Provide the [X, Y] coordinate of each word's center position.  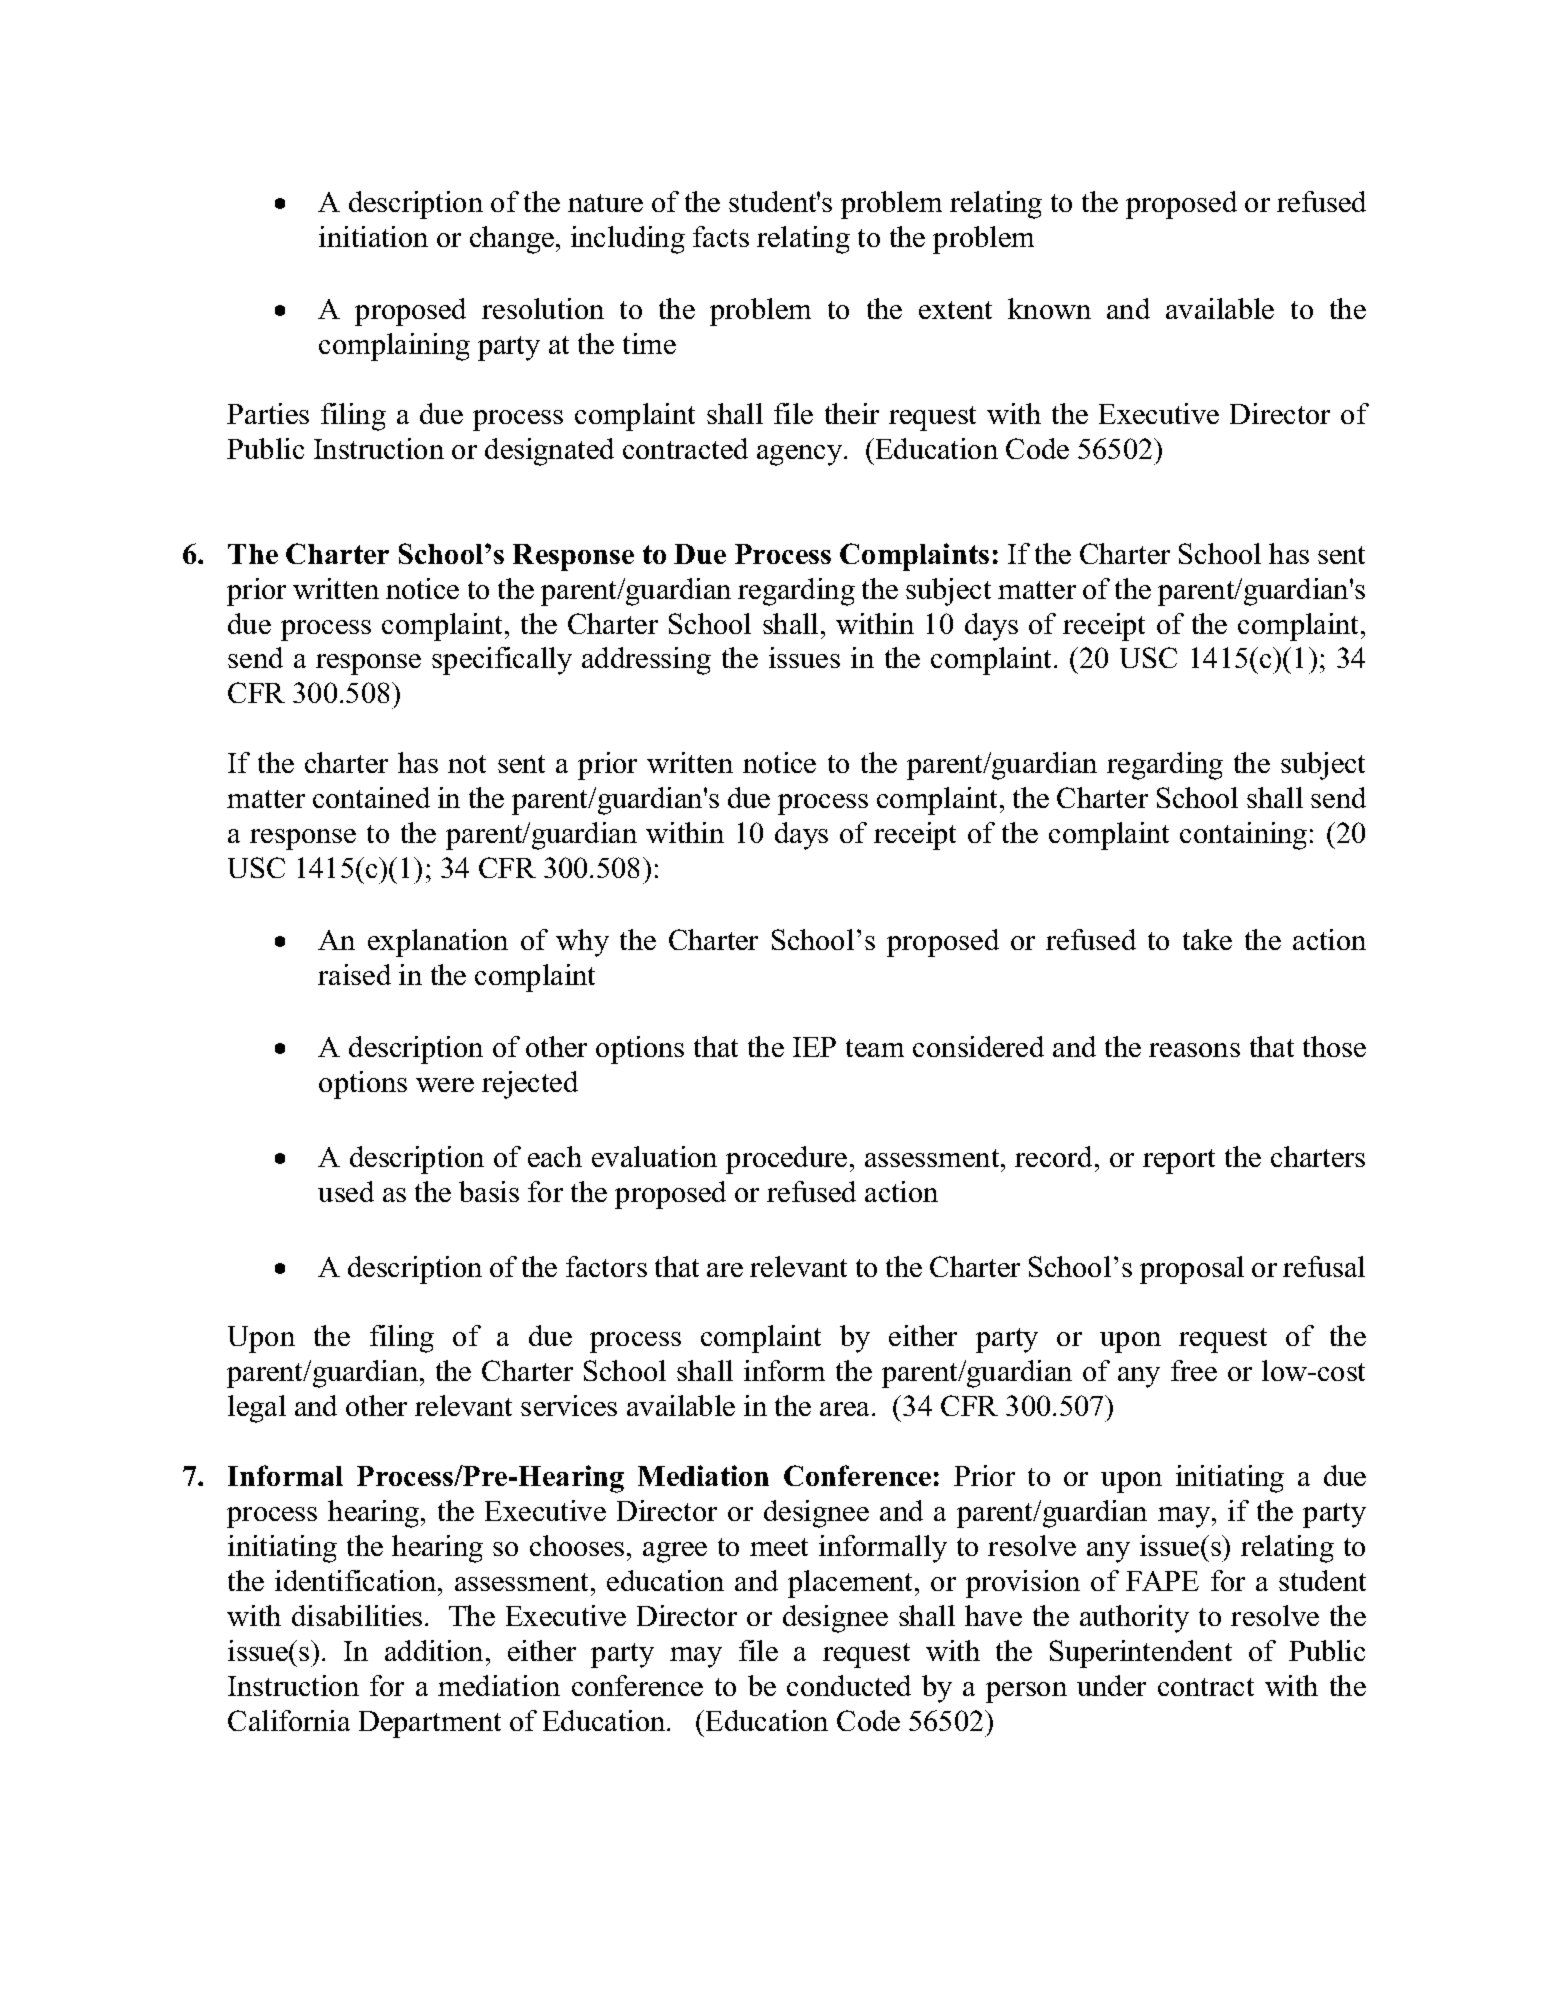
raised [354, 974]
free [1194, 1370]
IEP [814, 1047]
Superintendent [1141, 1654]
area [846, 1409]
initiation [373, 236]
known [1049, 308]
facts [721, 236]
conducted [849, 1685]
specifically [502, 661]
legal [257, 1409]
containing [1243, 836]
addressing [646, 661]
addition [434, 1650]
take [1207, 939]
